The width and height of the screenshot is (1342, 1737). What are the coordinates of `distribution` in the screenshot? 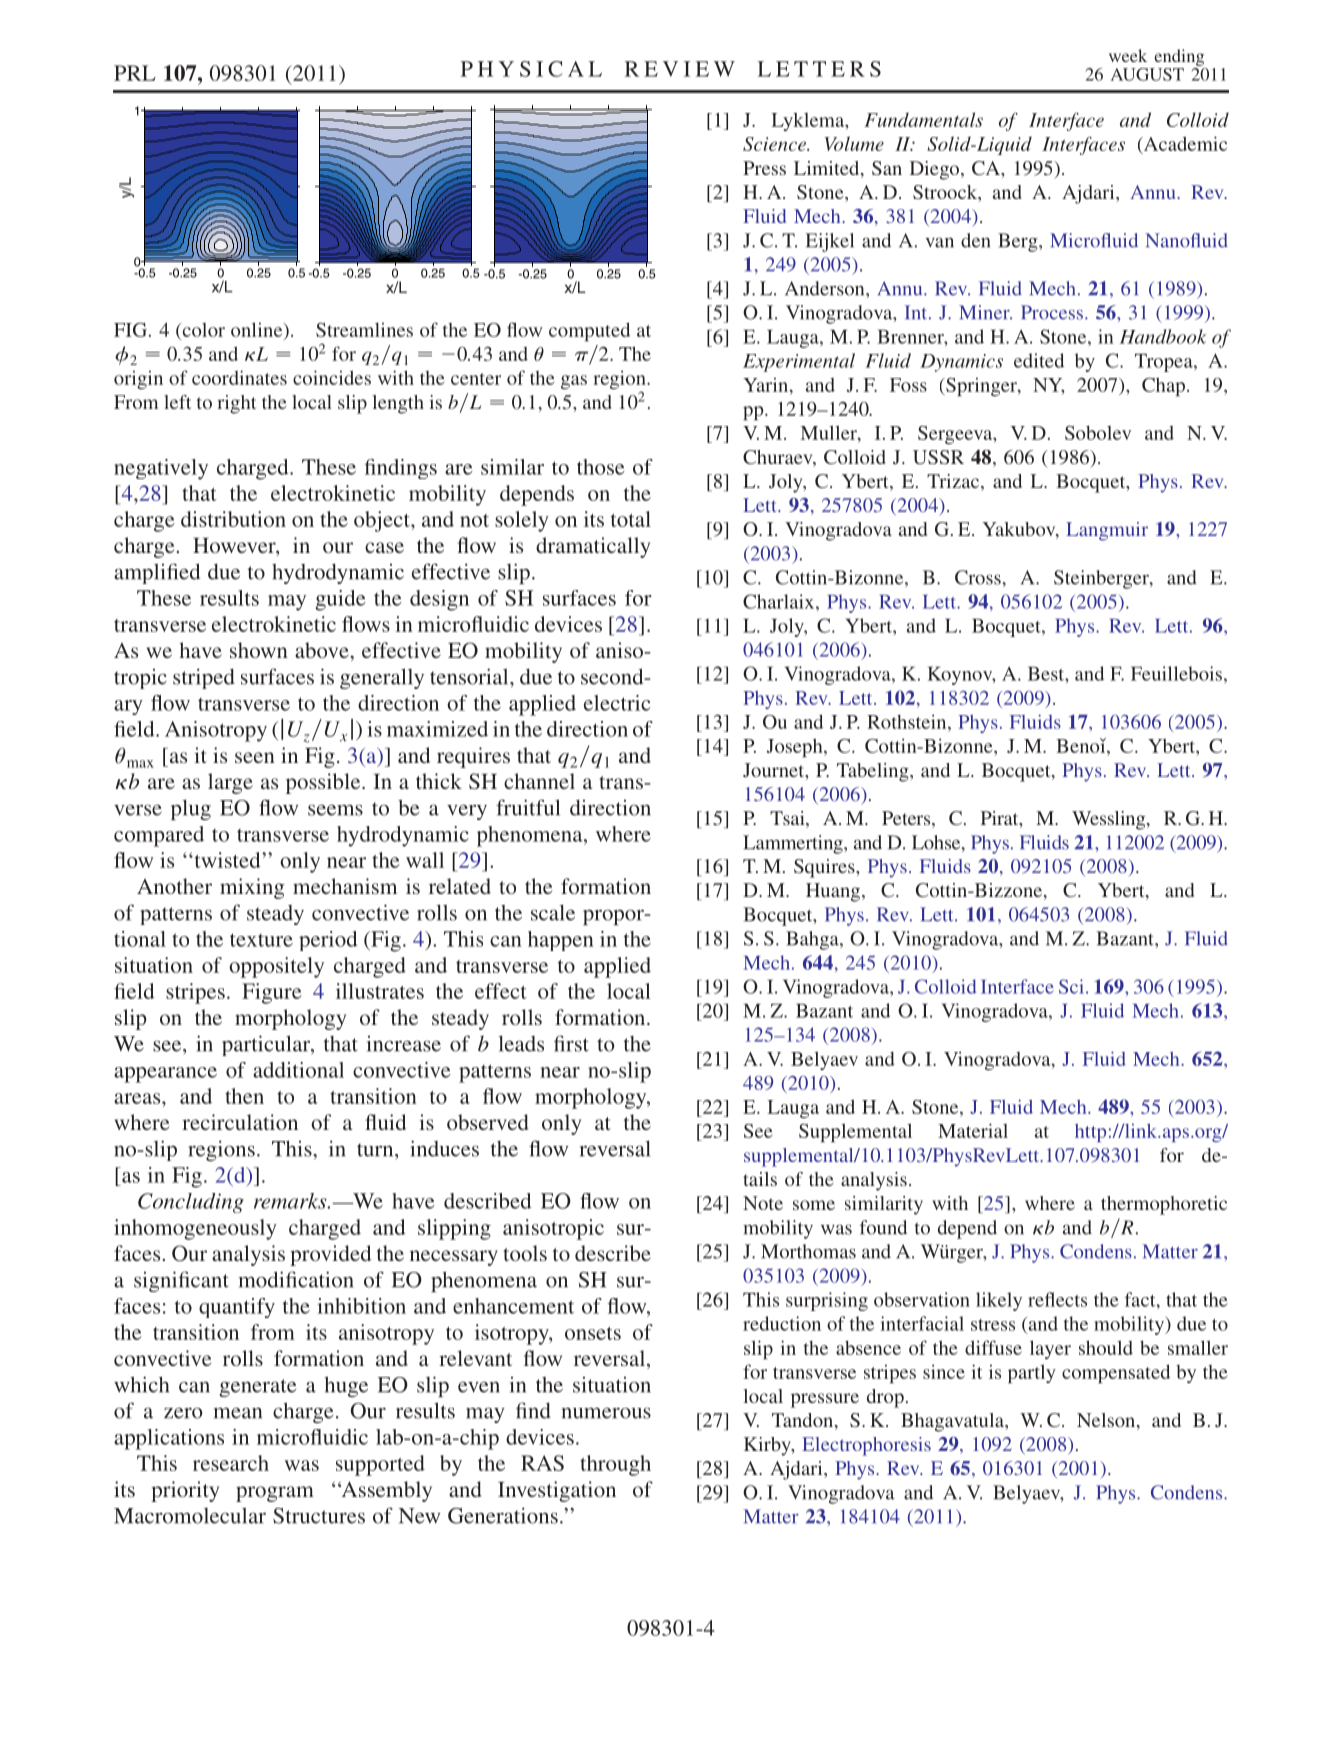 It's located at (233, 519).
